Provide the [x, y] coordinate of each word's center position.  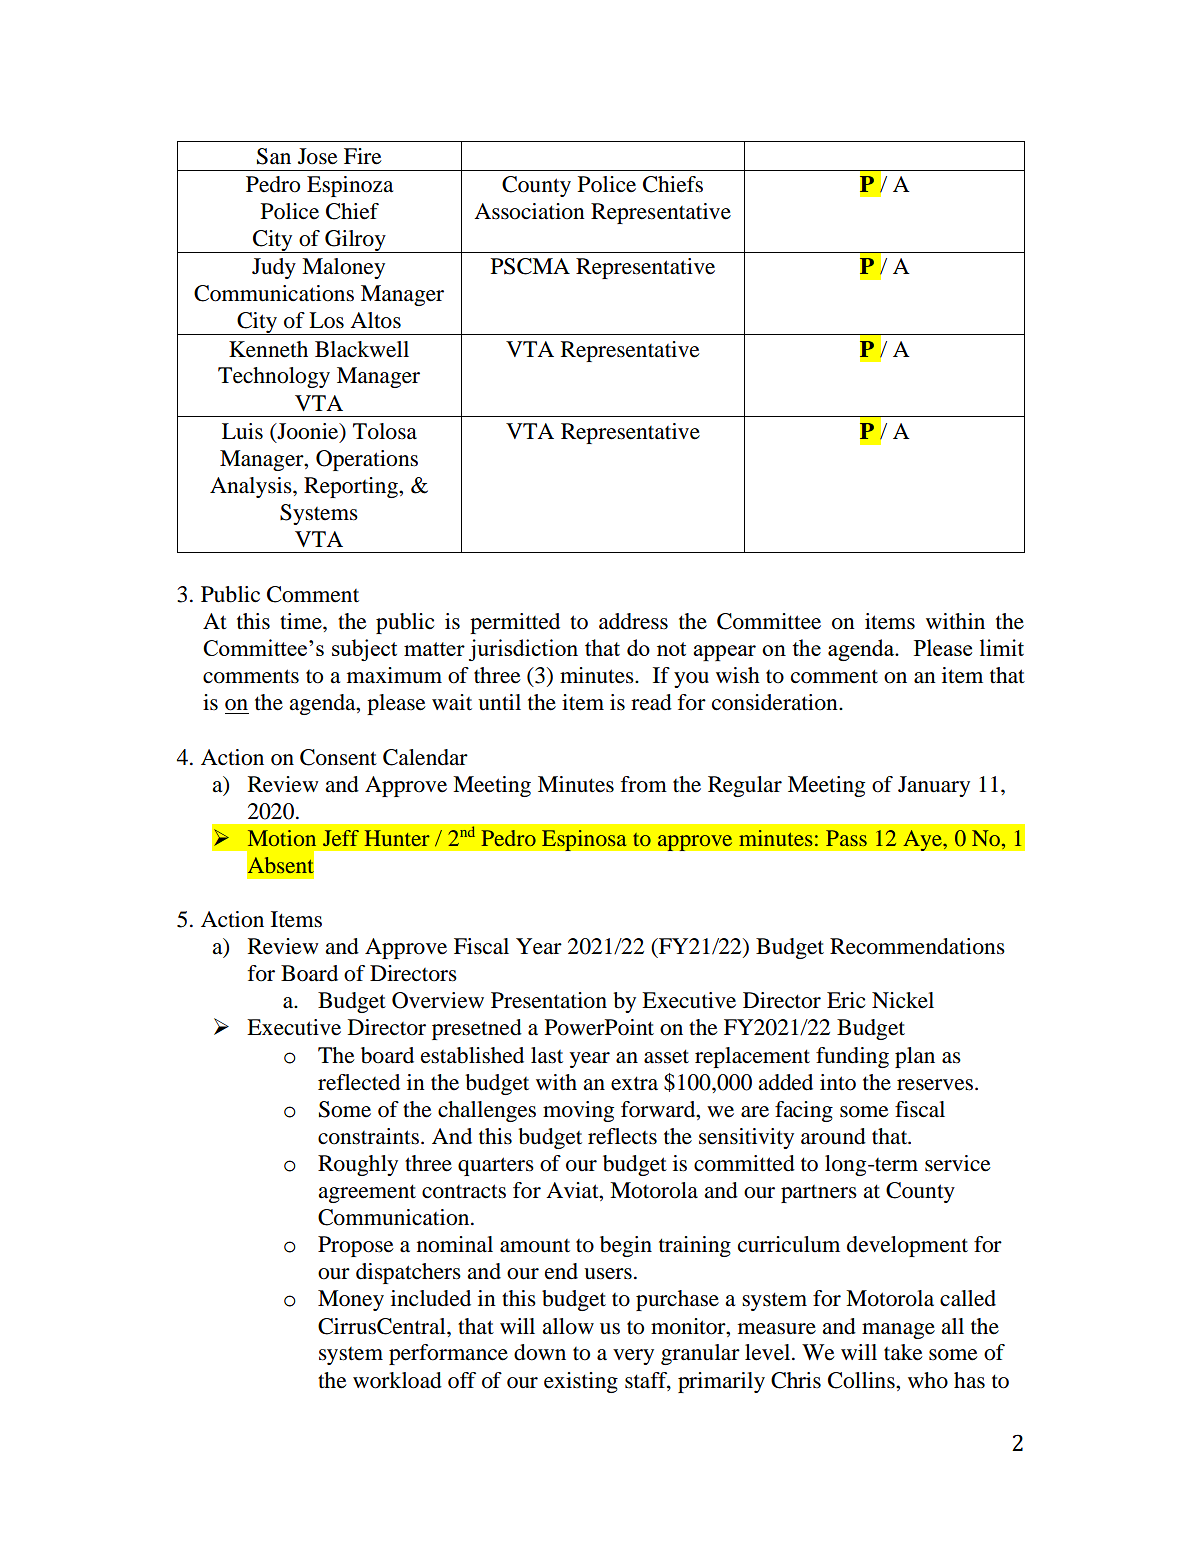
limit [1002, 647]
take [903, 1352]
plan [915, 1057]
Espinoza [350, 186]
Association [529, 211]
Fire [363, 156]
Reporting [352, 487]
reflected [359, 1082]
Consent [338, 757]
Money [351, 1300]
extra [634, 1083]
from [644, 784]
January [934, 786]
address [633, 621]
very [633, 1357]
